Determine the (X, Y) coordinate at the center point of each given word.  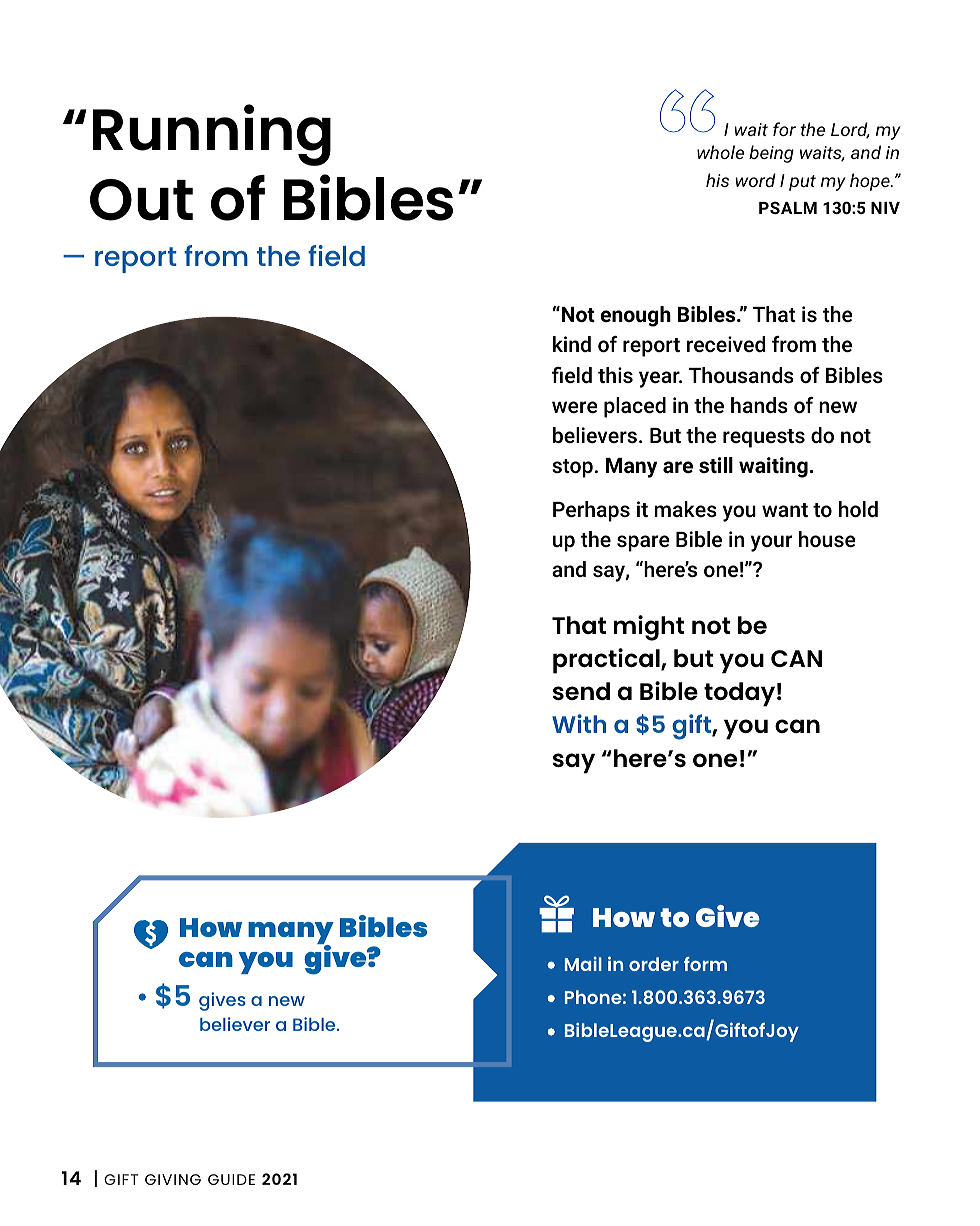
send (581, 691)
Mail (583, 964)
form (705, 964)
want (785, 510)
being (771, 154)
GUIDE (231, 1179)
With (579, 723)
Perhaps (591, 511)
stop (572, 468)
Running (212, 135)
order (654, 964)
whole (720, 152)
